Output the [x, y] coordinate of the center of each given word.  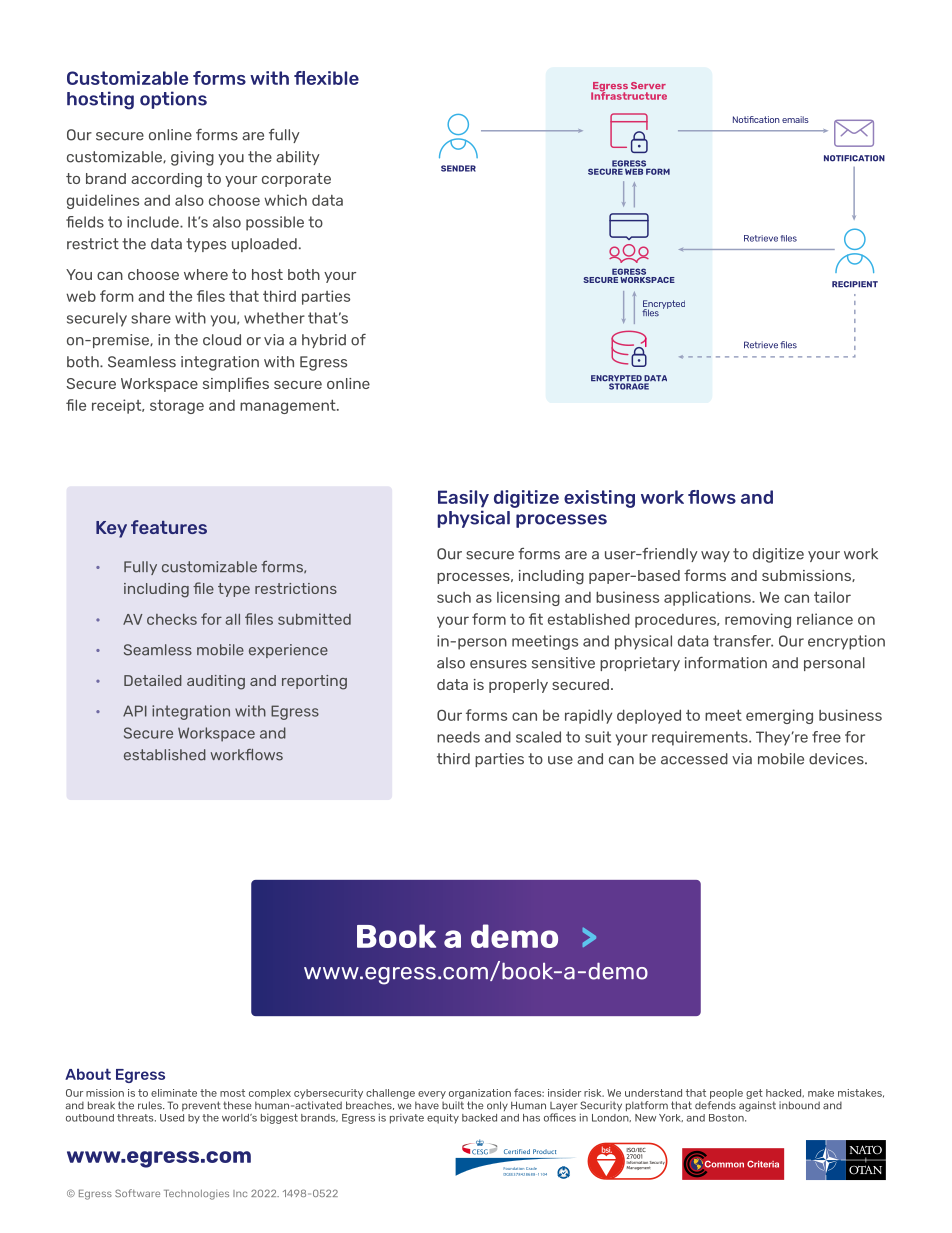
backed [479, 1118]
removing [758, 620]
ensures [498, 664]
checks [172, 619]
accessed [694, 759]
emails [795, 119]
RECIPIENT [855, 284]
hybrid [324, 341]
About [88, 1074]
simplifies [236, 384]
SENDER [458, 168]
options [173, 100]
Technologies [196, 1194]
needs [458, 737]
